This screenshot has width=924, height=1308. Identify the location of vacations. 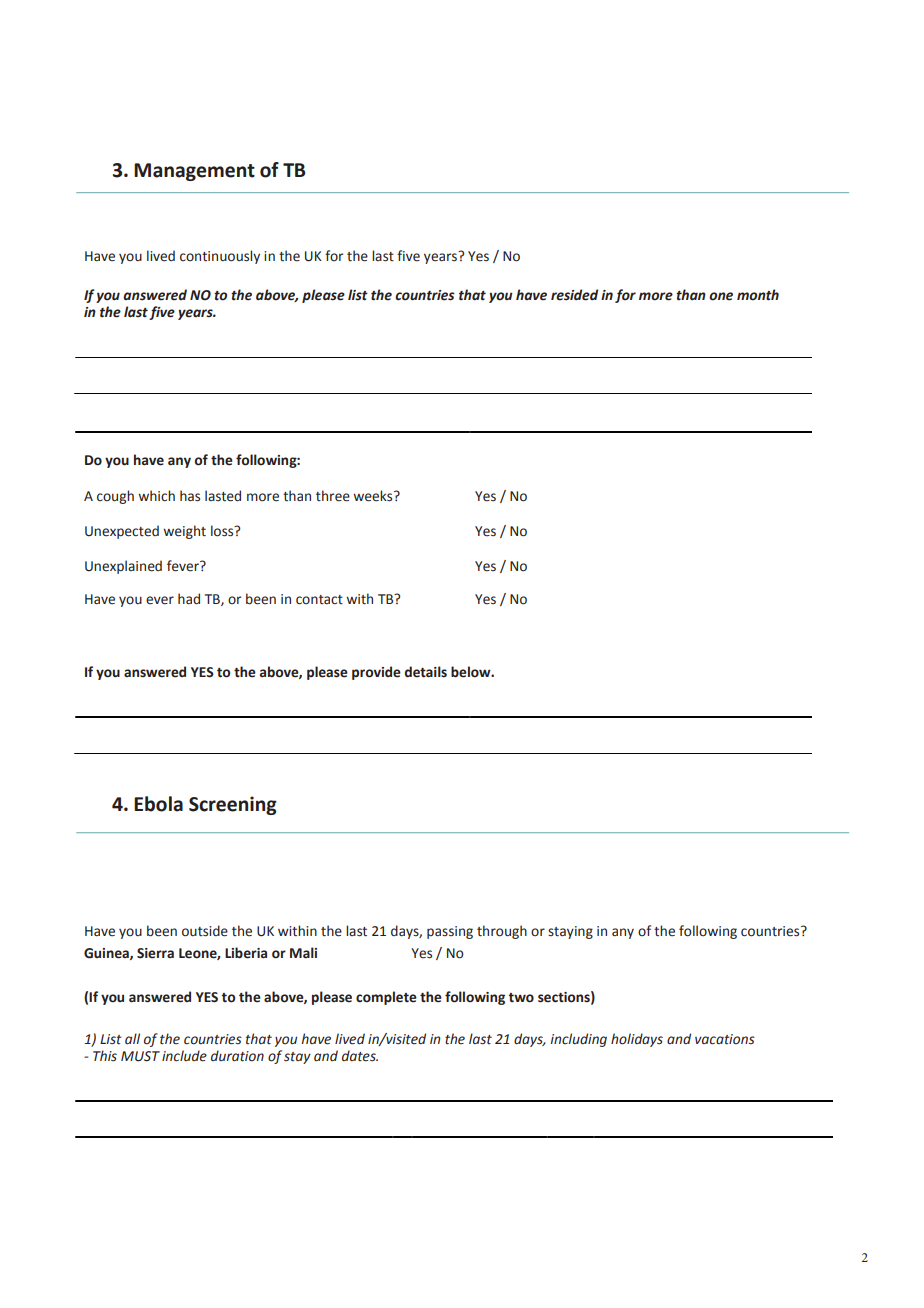
(725, 1039).
